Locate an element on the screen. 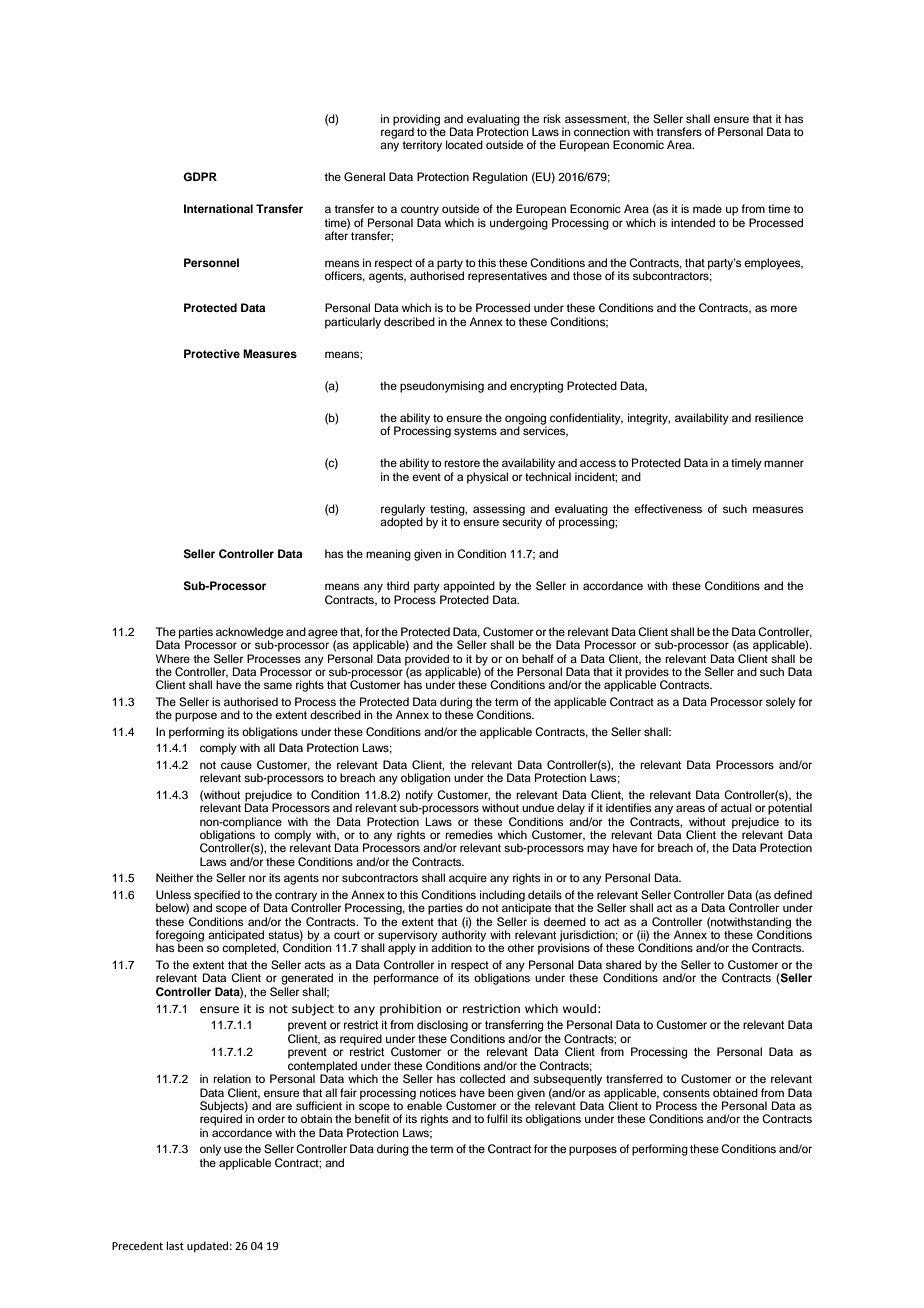 Image resolution: width=924 pixels, height=1308 pixels. made is located at coordinates (707, 208).
